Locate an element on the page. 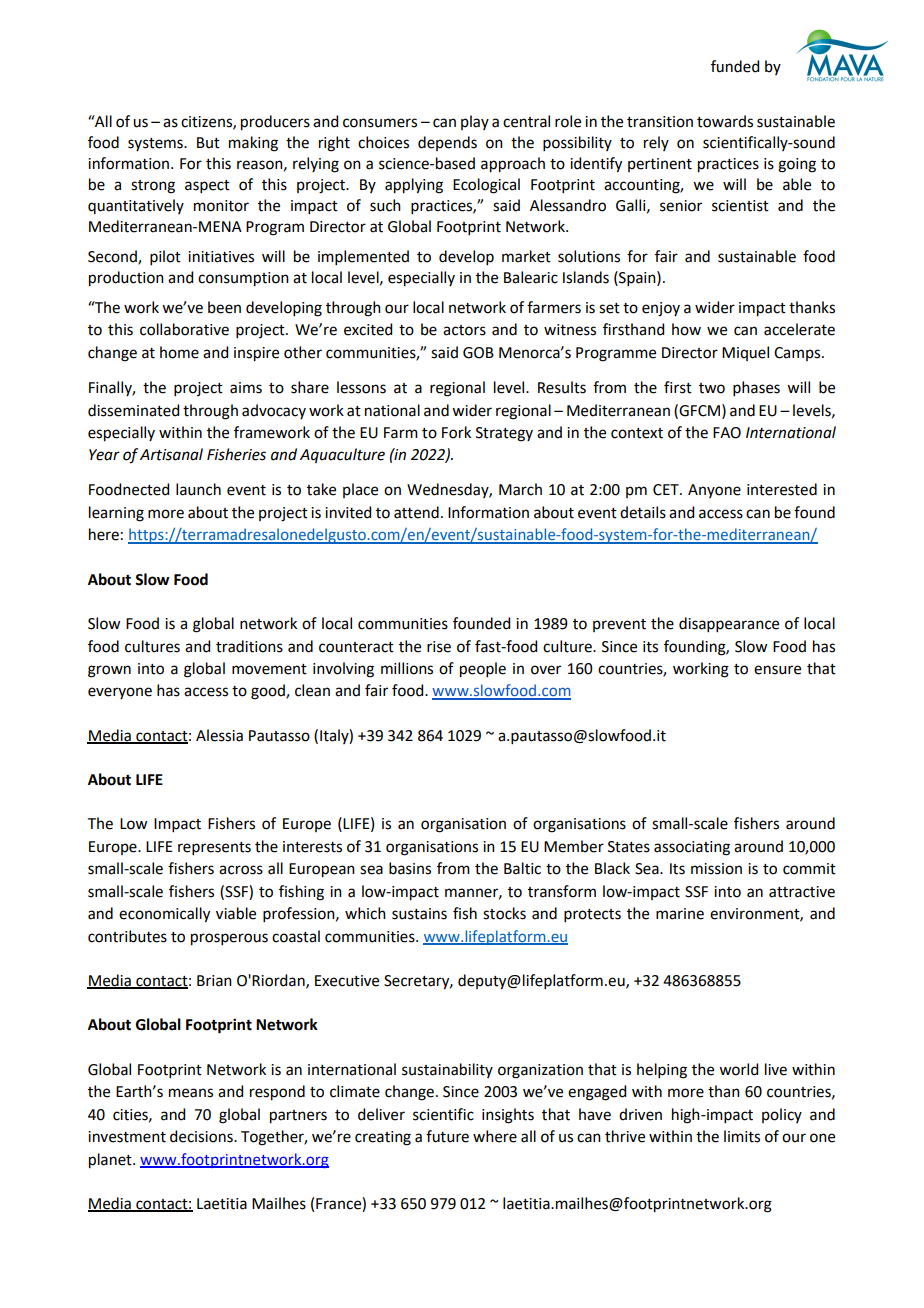  play is located at coordinates (475, 122).
